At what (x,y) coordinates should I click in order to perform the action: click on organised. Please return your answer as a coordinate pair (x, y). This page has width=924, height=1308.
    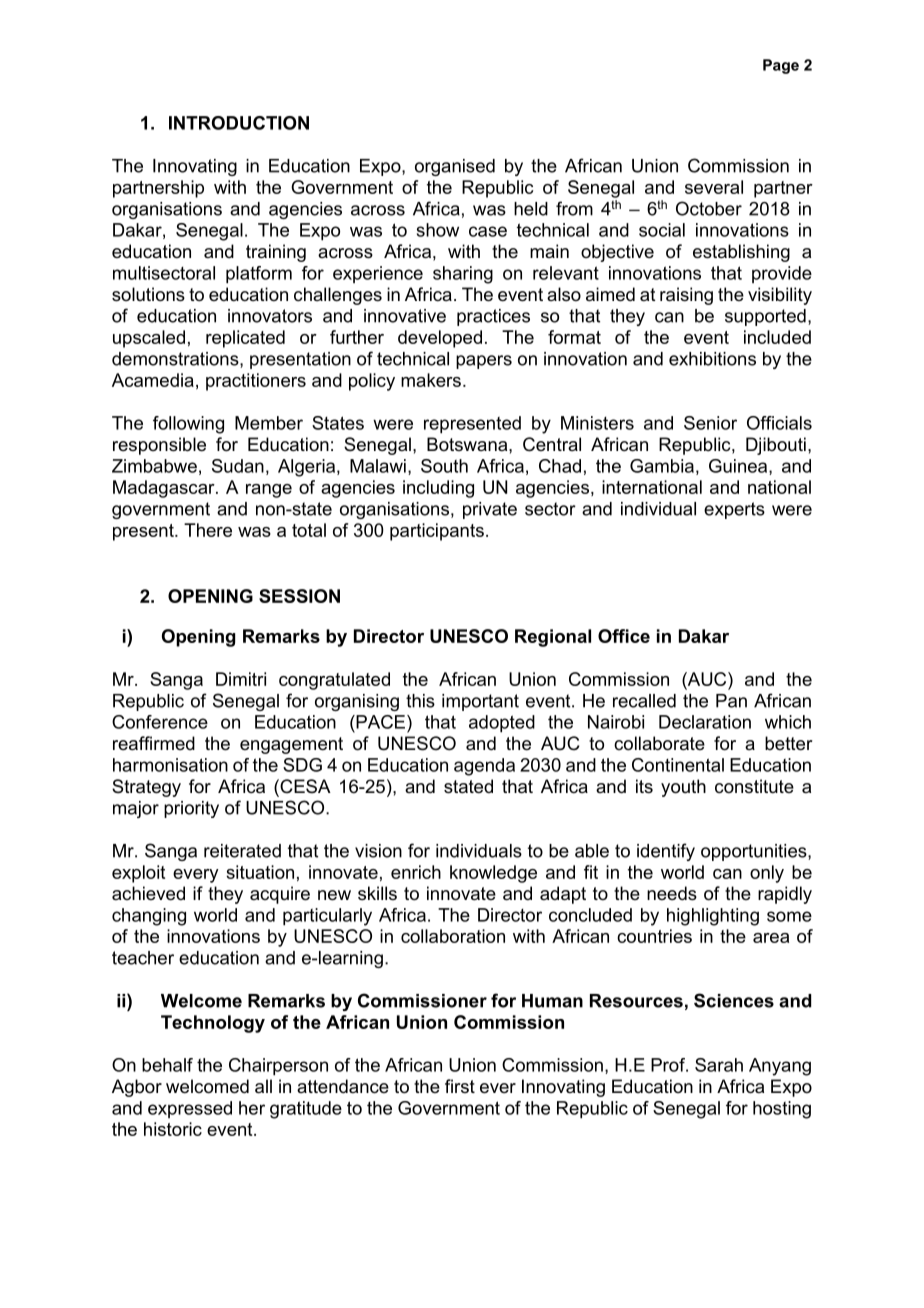
    Looking at the image, I should click on (455, 167).
